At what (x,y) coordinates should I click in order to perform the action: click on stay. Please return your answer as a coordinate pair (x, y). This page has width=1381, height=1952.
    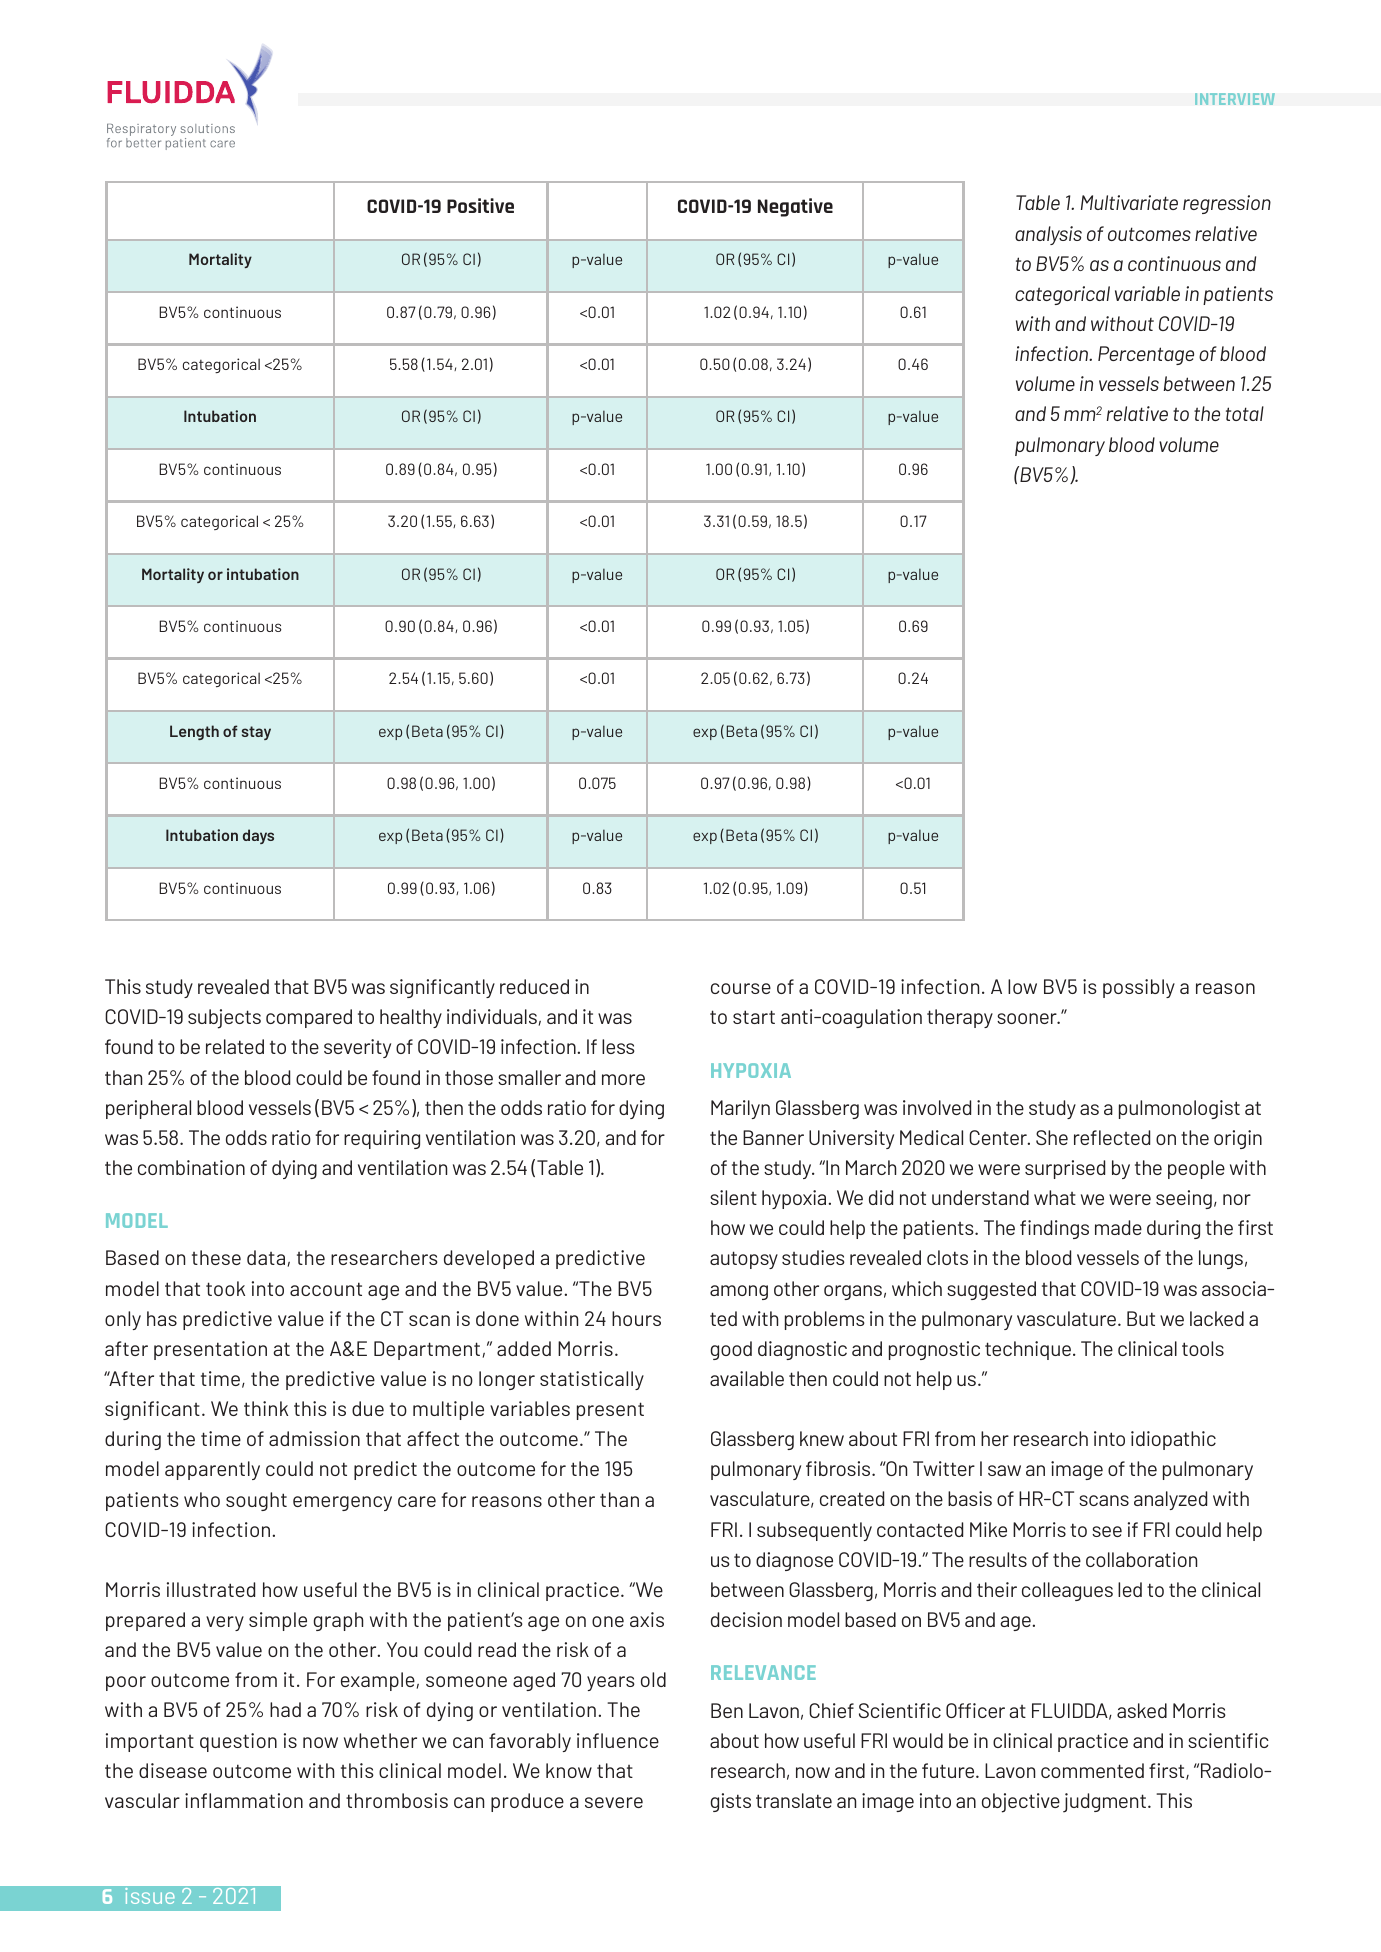
    Looking at the image, I should click on (256, 733).
